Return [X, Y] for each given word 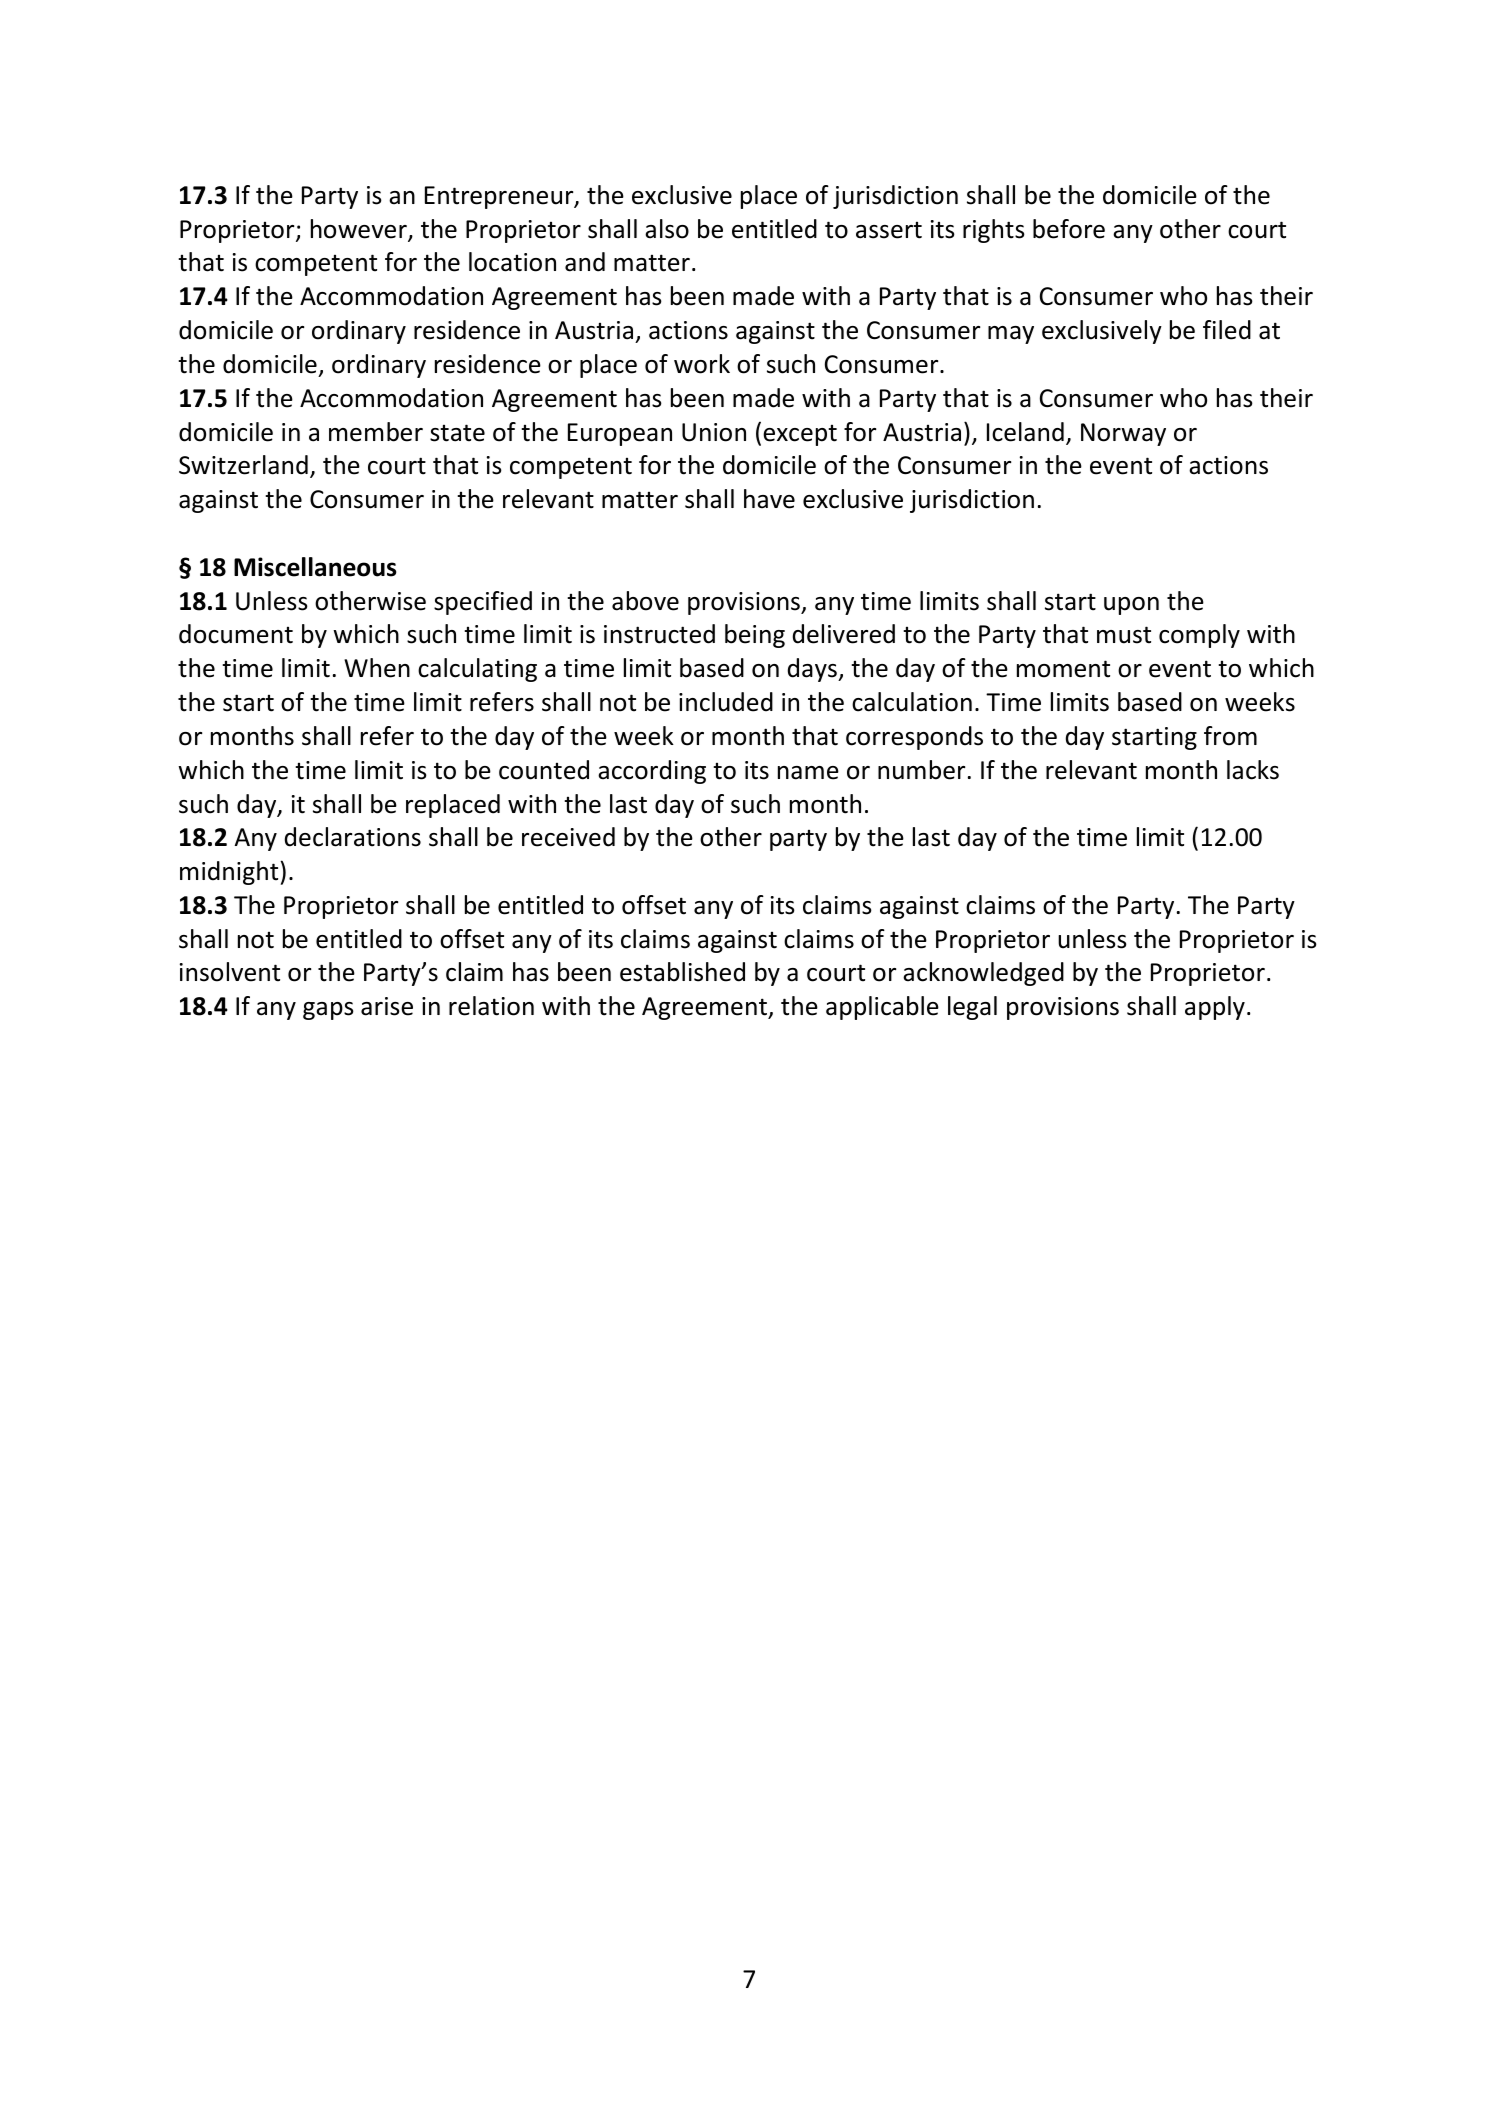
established [682, 972]
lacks [1253, 770]
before [1069, 229]
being [755, 636]
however [360, 230]
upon [1131, 606]
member [376, 432]
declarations [353, 837]
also [667, 229]
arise [387, 1006]
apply [1215, 1008]
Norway [1123, 434]
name [808, 773]
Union [714, 432]
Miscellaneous [315, 567]
